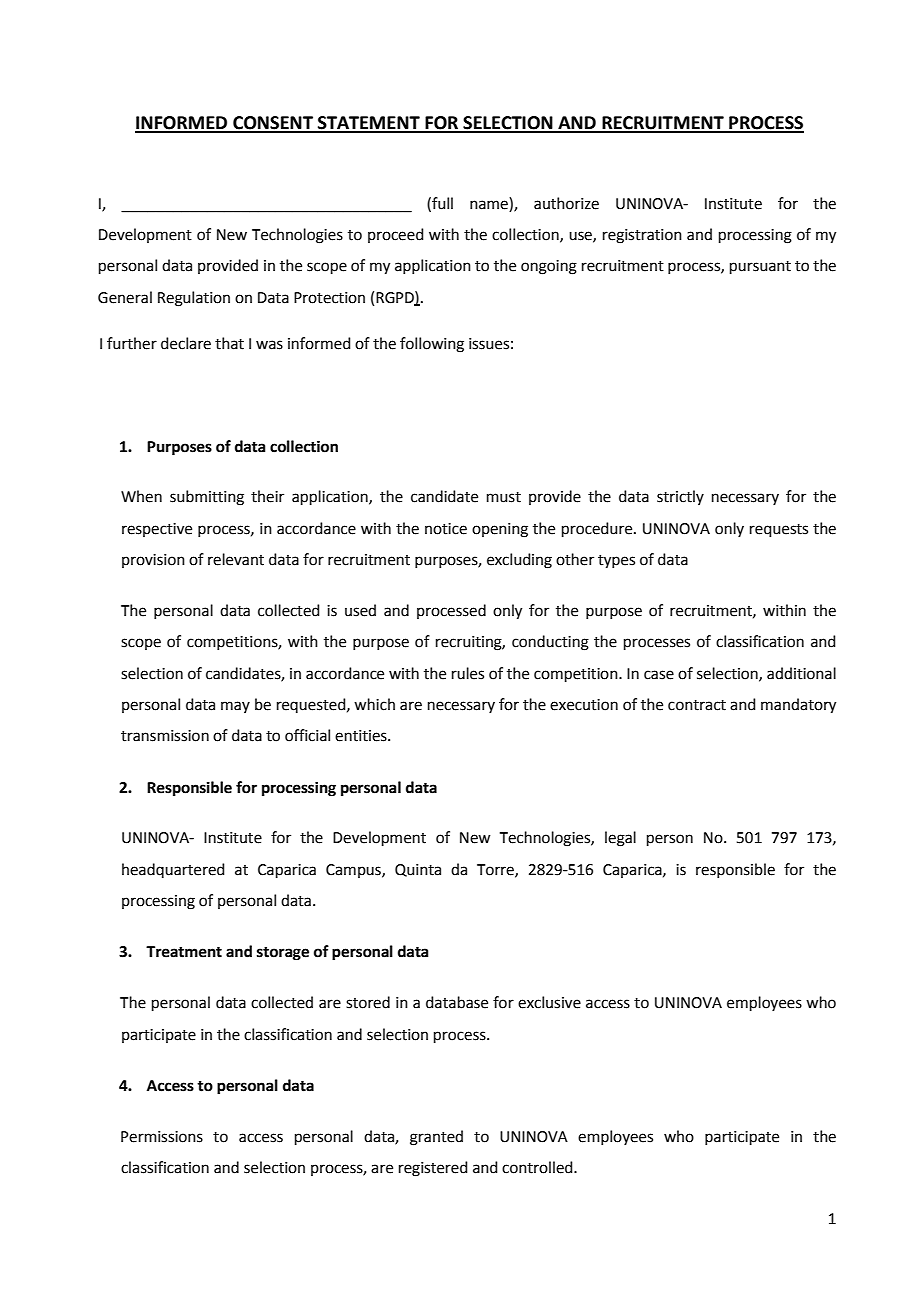 The width and height of the screenshot is (924, 1308). Describe the element at coordinates (273, 124) in the screenshot. I see `CONSENT` at that location.
